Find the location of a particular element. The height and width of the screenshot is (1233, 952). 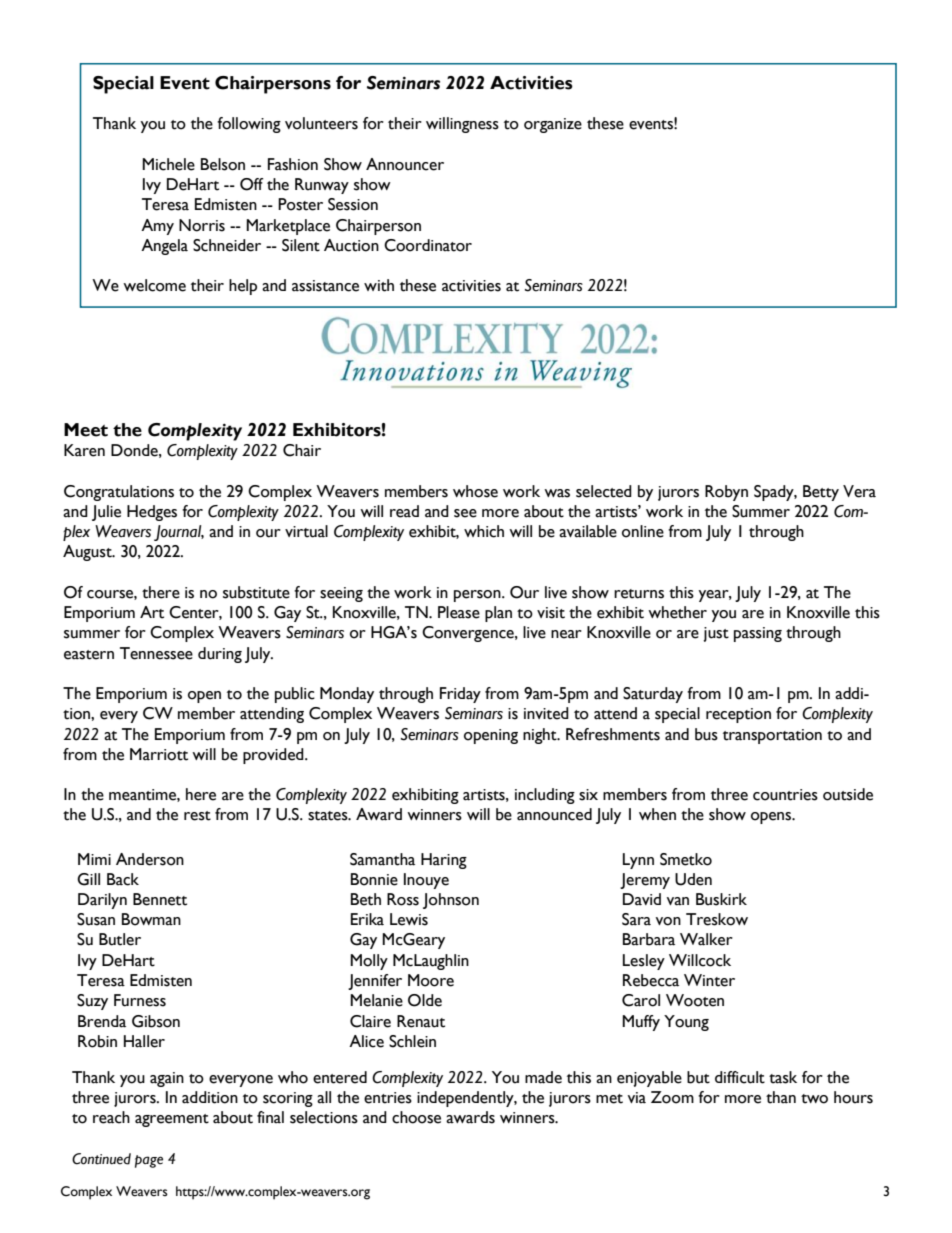

agreement is located at coordinates (172, 1120).
